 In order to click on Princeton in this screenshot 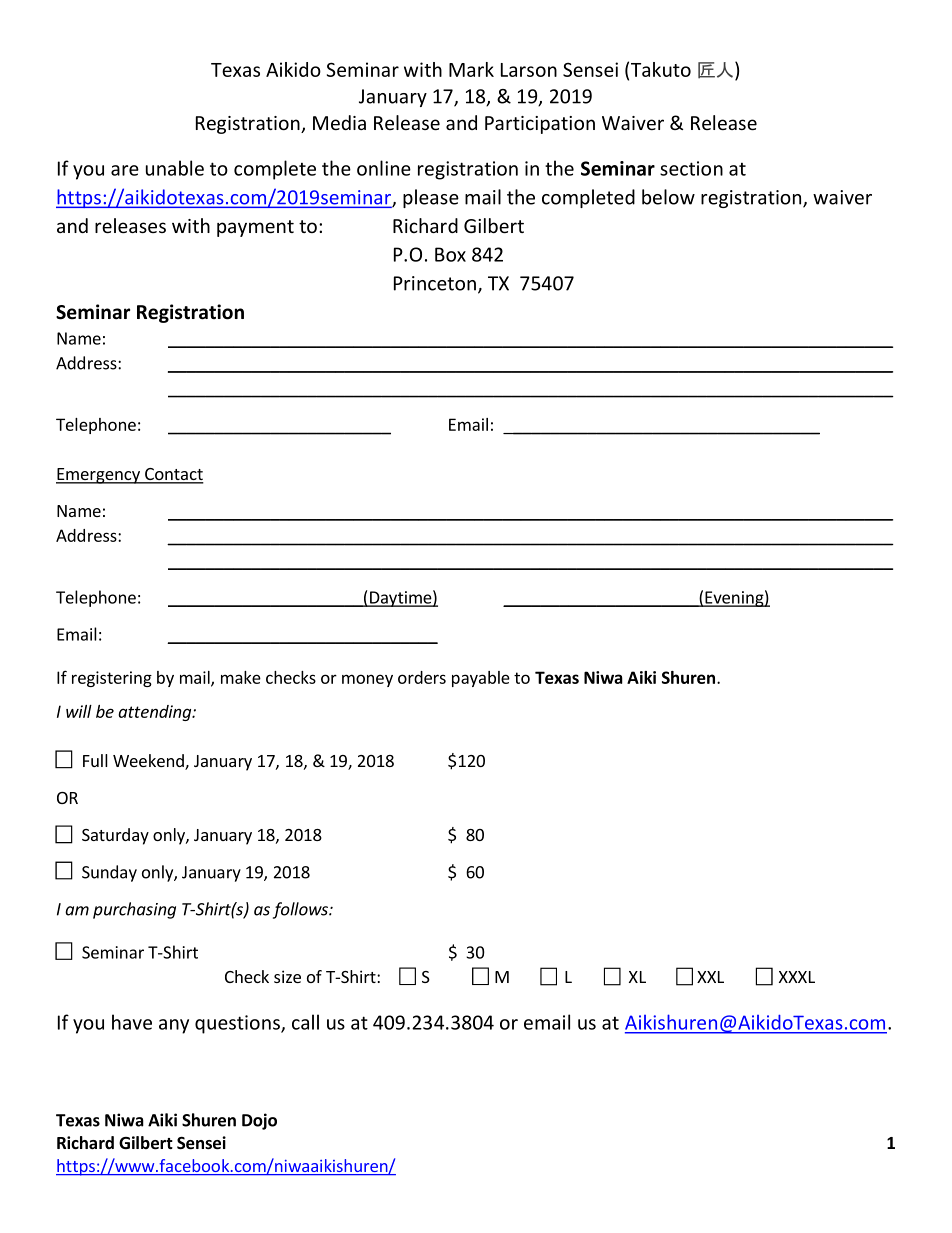, I will do `click(435, 283)`.
